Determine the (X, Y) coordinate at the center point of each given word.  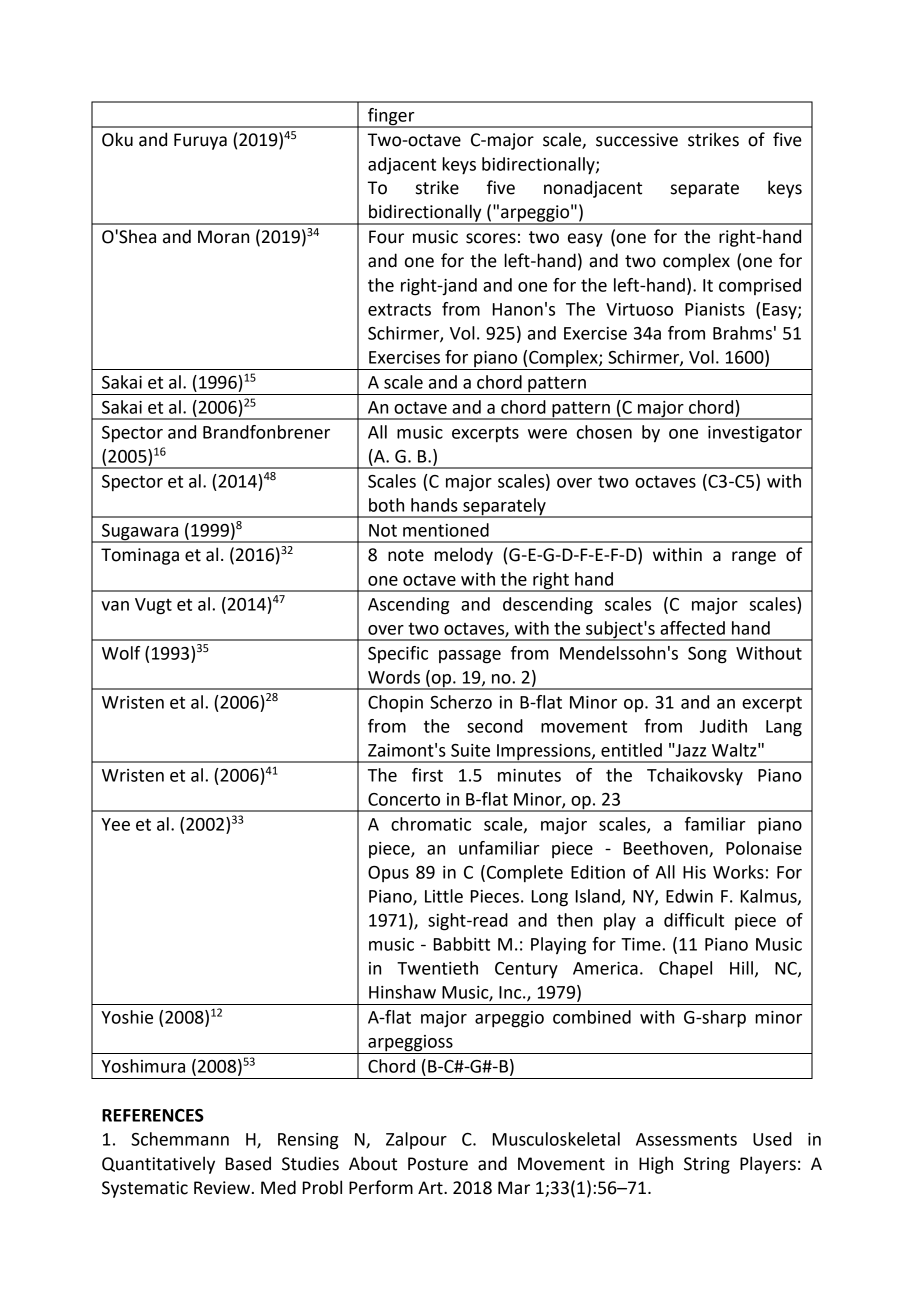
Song (707, 655)
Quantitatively (158, 1165)
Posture (438, 1164)
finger (391, 117)
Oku (117, 139)
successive (637, 140)
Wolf (121, 653)
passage (470, 657)
